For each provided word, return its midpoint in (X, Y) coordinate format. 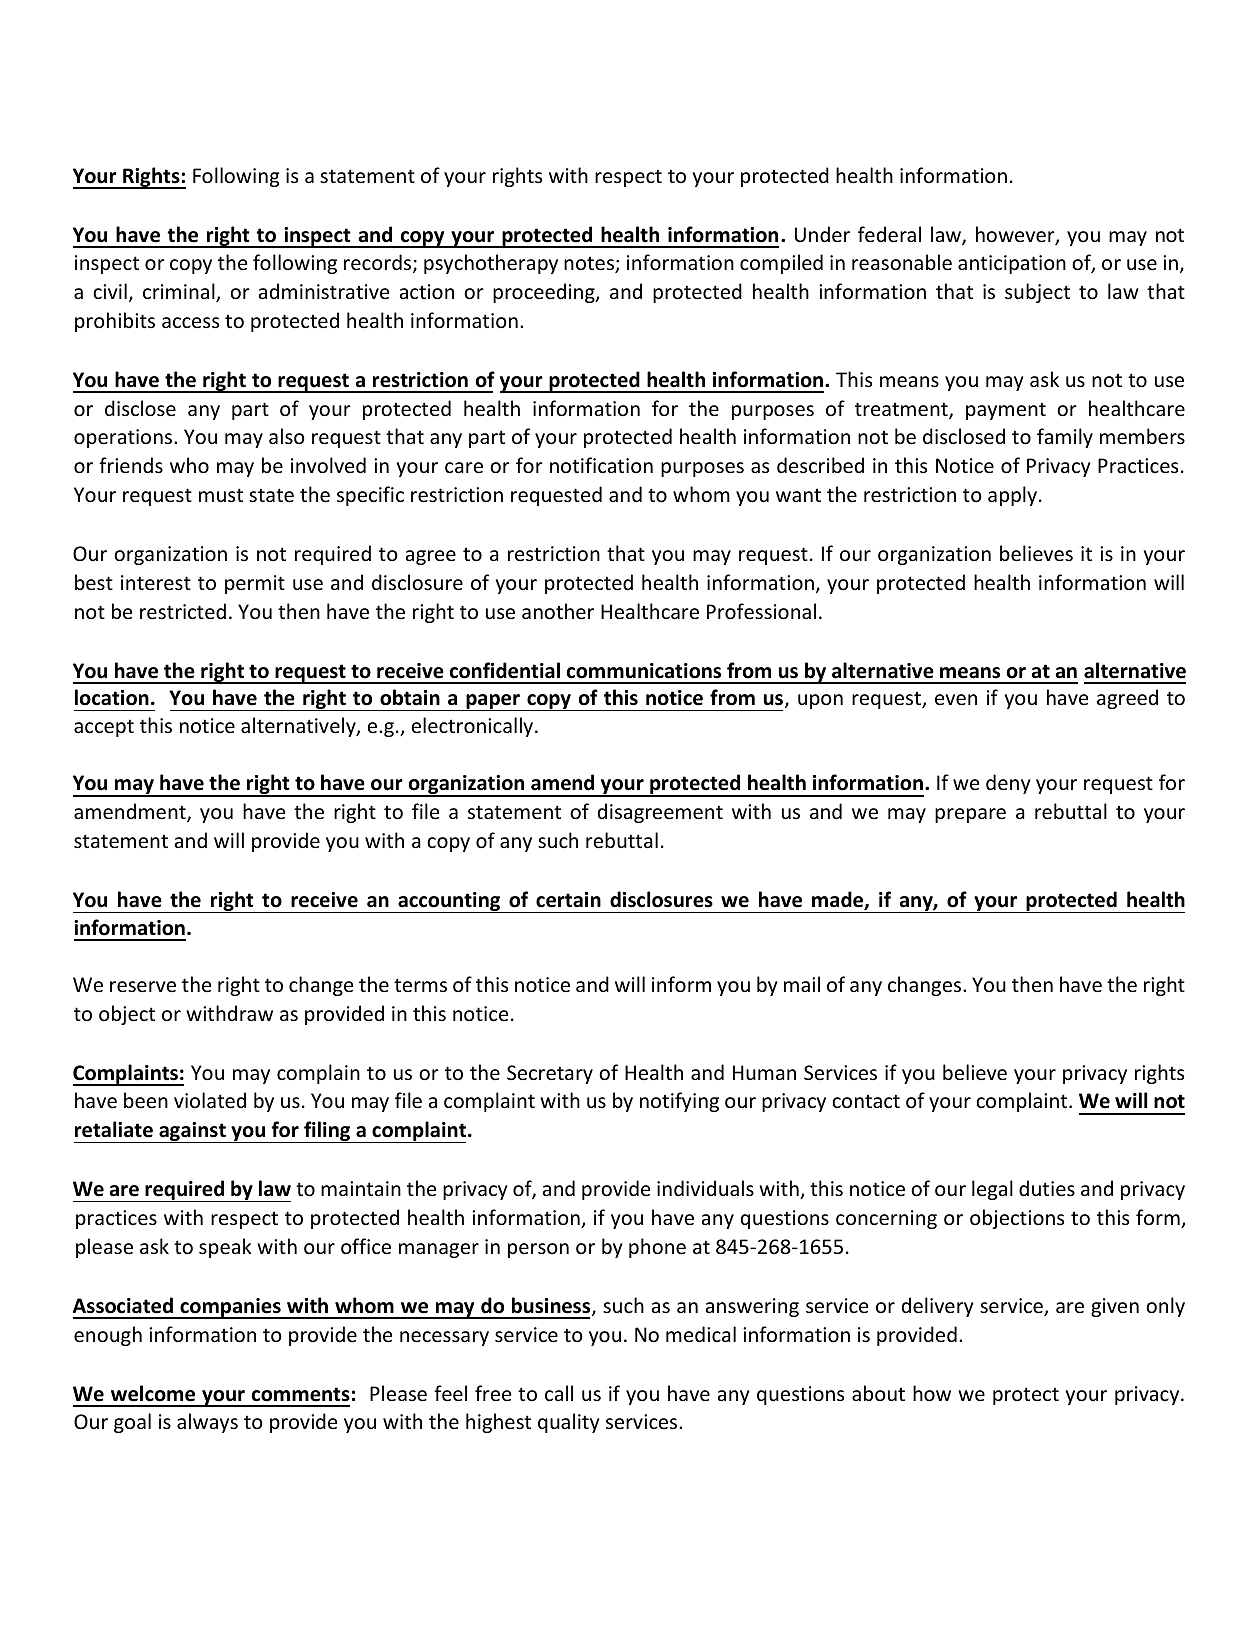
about (878, 1393)
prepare (970, 815)
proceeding (545, 293)
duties (1047, 1188)
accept (104, 728)
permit (255, 584)
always (207, 1423)
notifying (679, 1102)
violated (210, 1100)
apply (1014, 496)
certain (568, 900)
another (558, 611)
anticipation (1012, 264)
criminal (180, 292)
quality (568, 1423)
